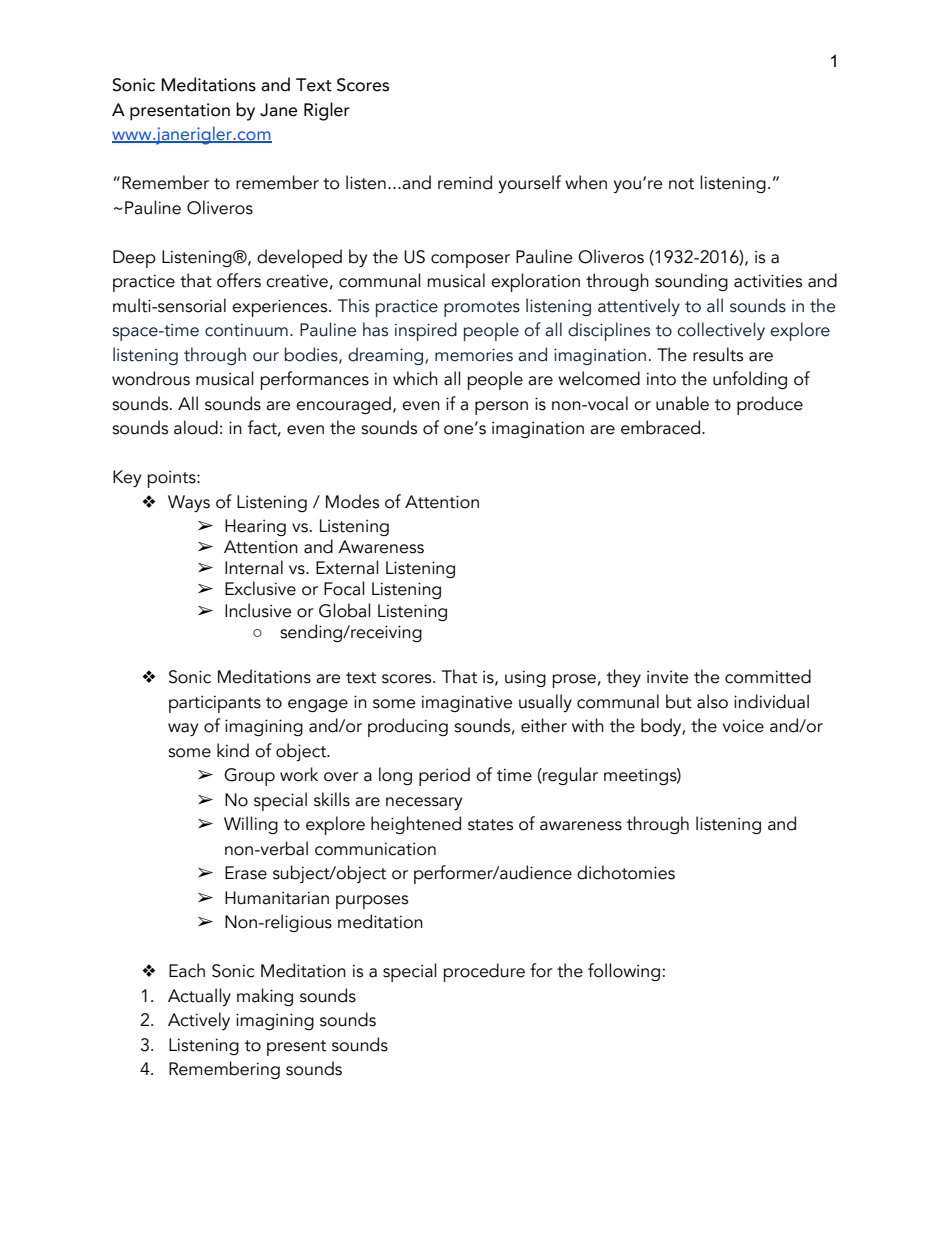  What do you see at coordinates (199, 997) in the image?
I see `Actually` at bounding box center [199, 997].
